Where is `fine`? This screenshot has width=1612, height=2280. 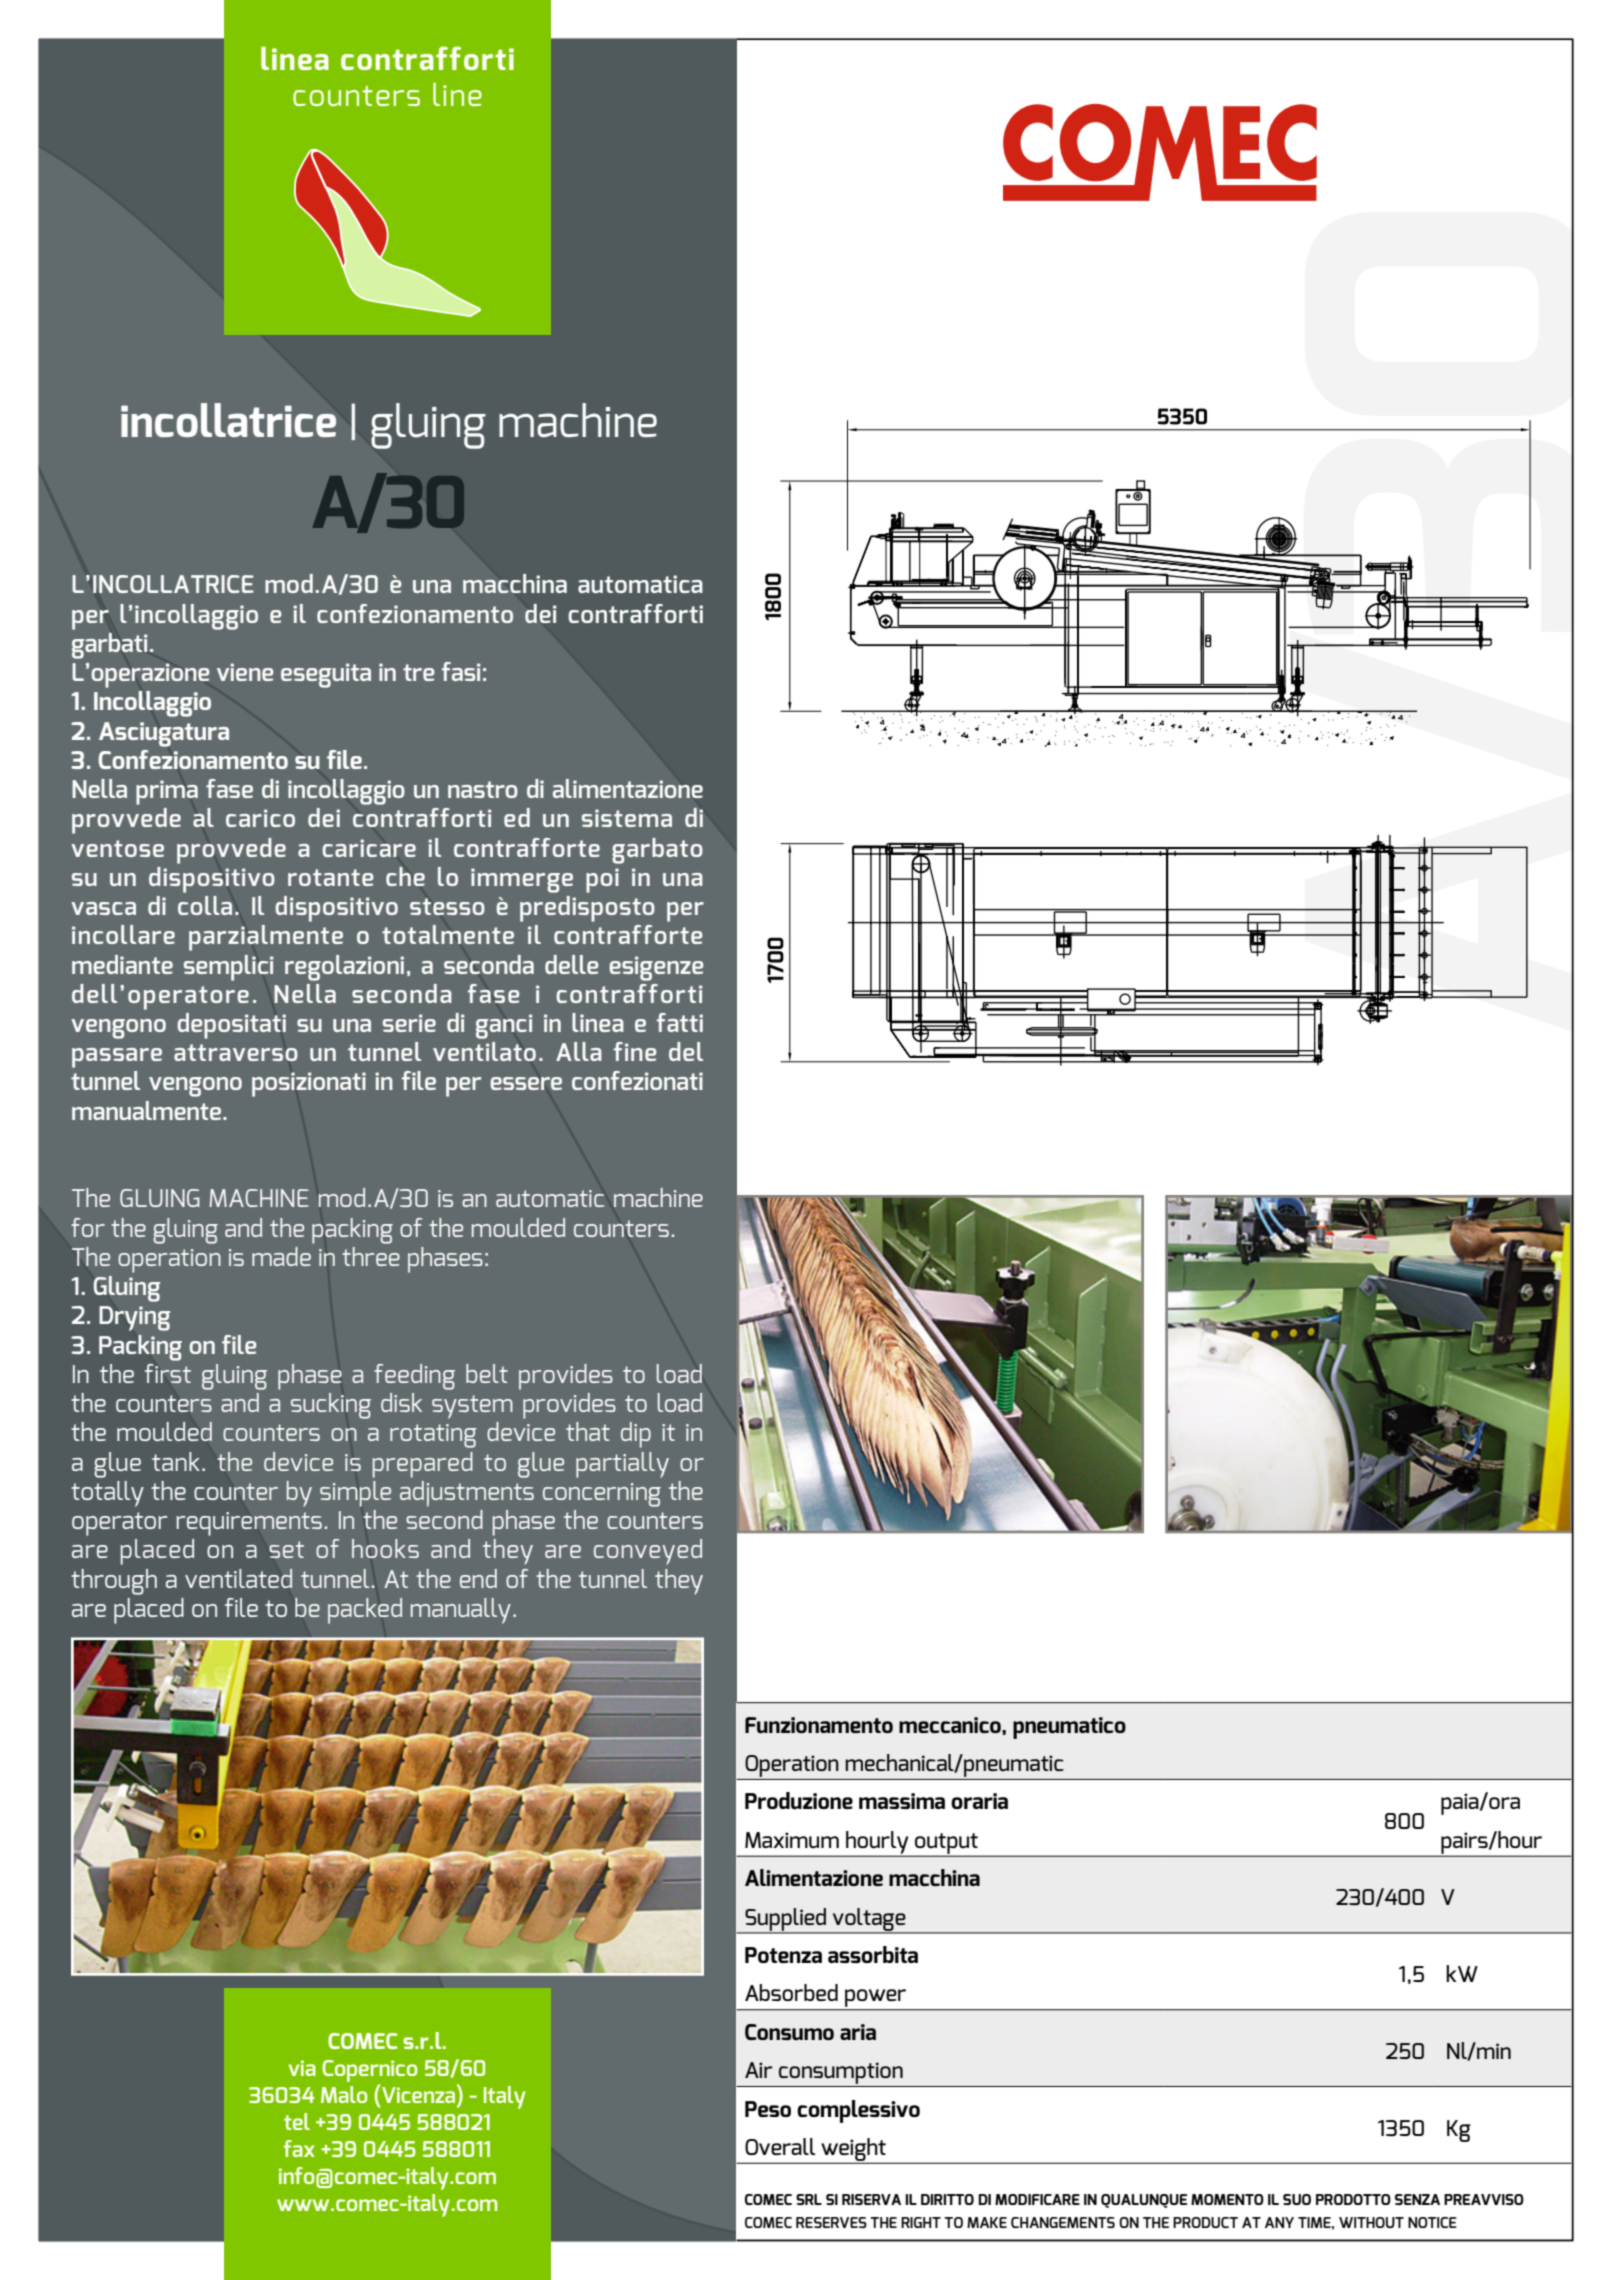
fine is located at coordinates (635, 1051).
